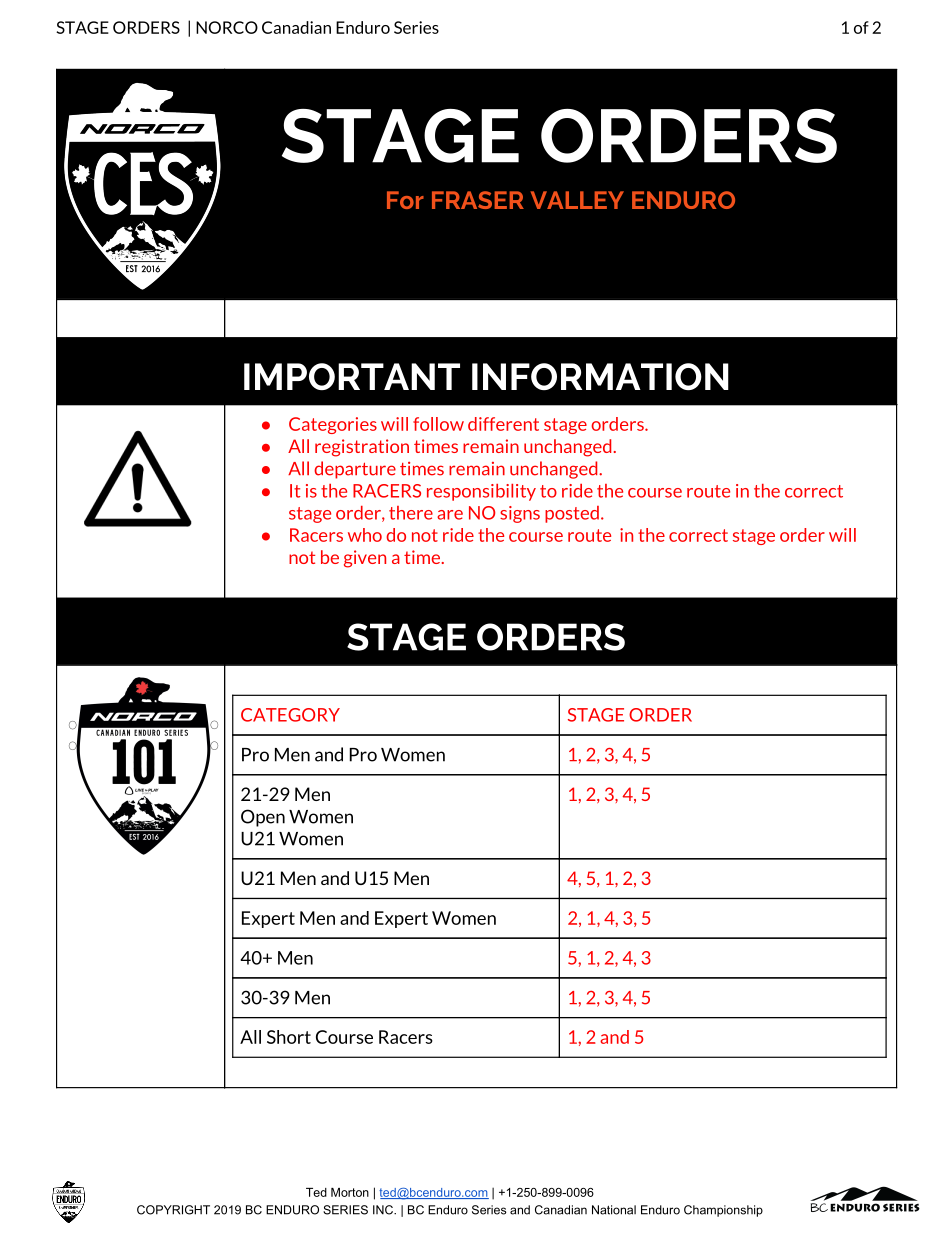 The width and height of the image is (952, 1233). I want to click on FRASER, so click(478, 200).
